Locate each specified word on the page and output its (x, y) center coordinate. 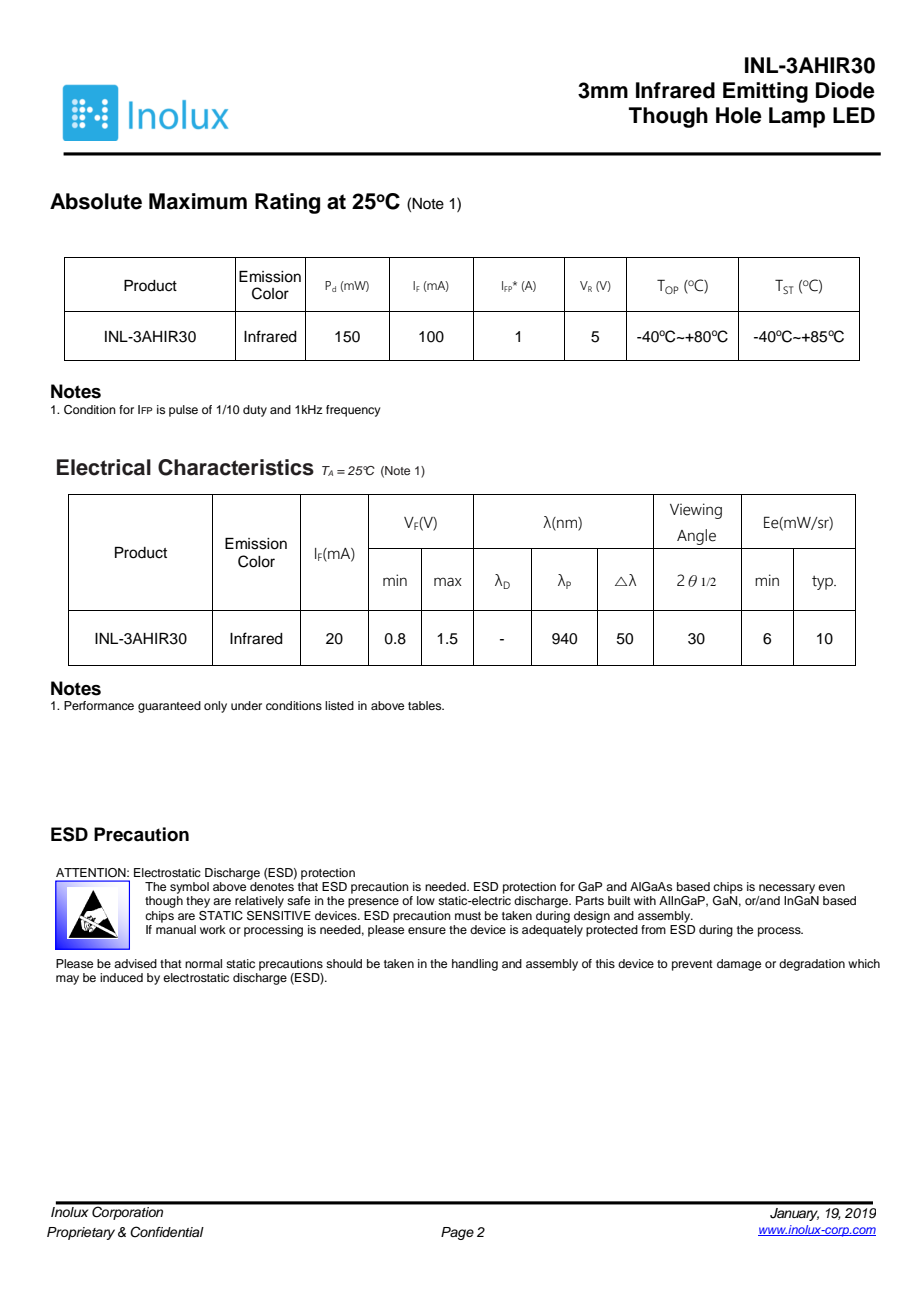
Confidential (167, 1232)
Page (457, 1233)
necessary (787, 889)
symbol (189, 888)
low (426, 900)
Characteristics (236, 467)
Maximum (198, 201)
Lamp (797, 117)
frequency (353, 411)
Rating (287, 203)
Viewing (696, 511)
